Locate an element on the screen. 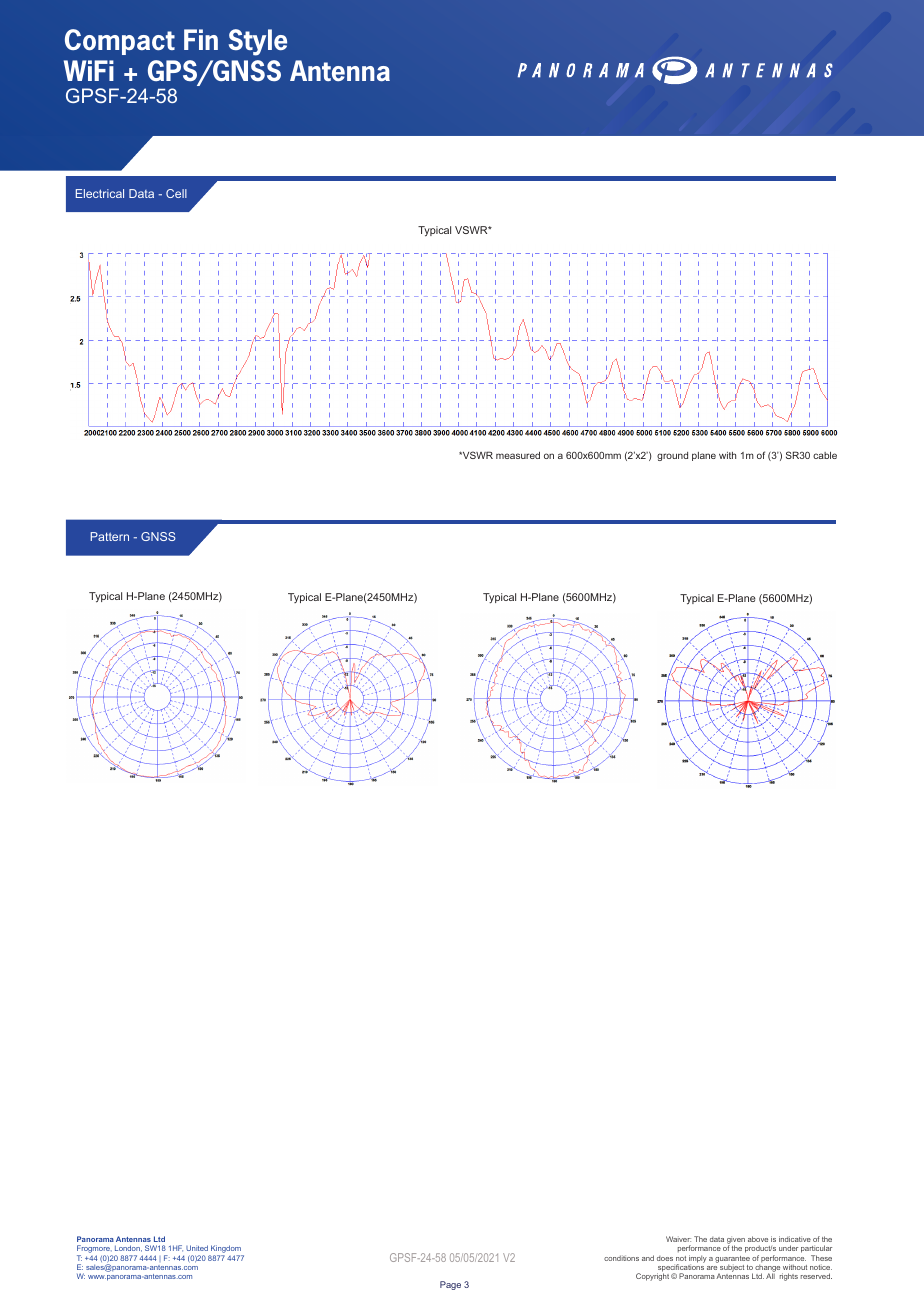  Page is located at coordinates (450, 1285).
